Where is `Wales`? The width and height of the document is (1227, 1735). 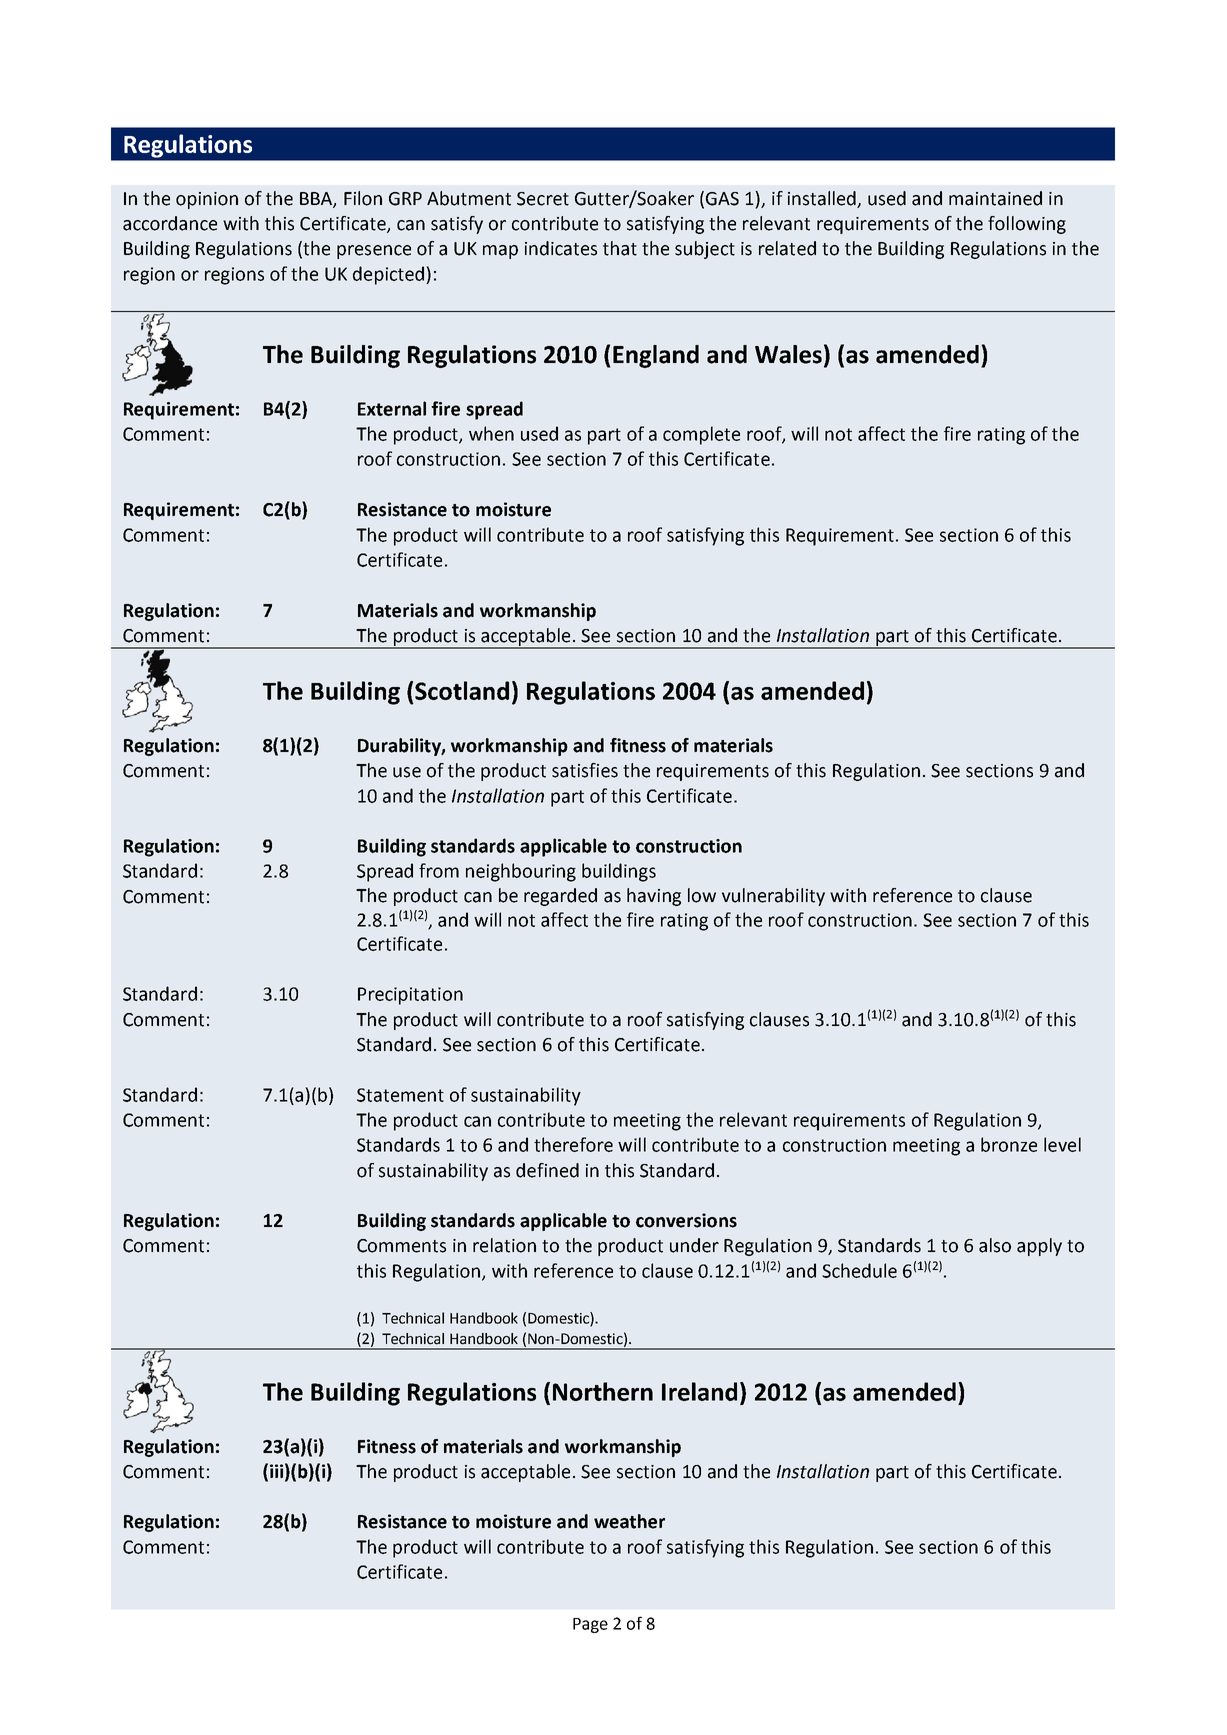
Wales is located at coordinates (788, 354).
